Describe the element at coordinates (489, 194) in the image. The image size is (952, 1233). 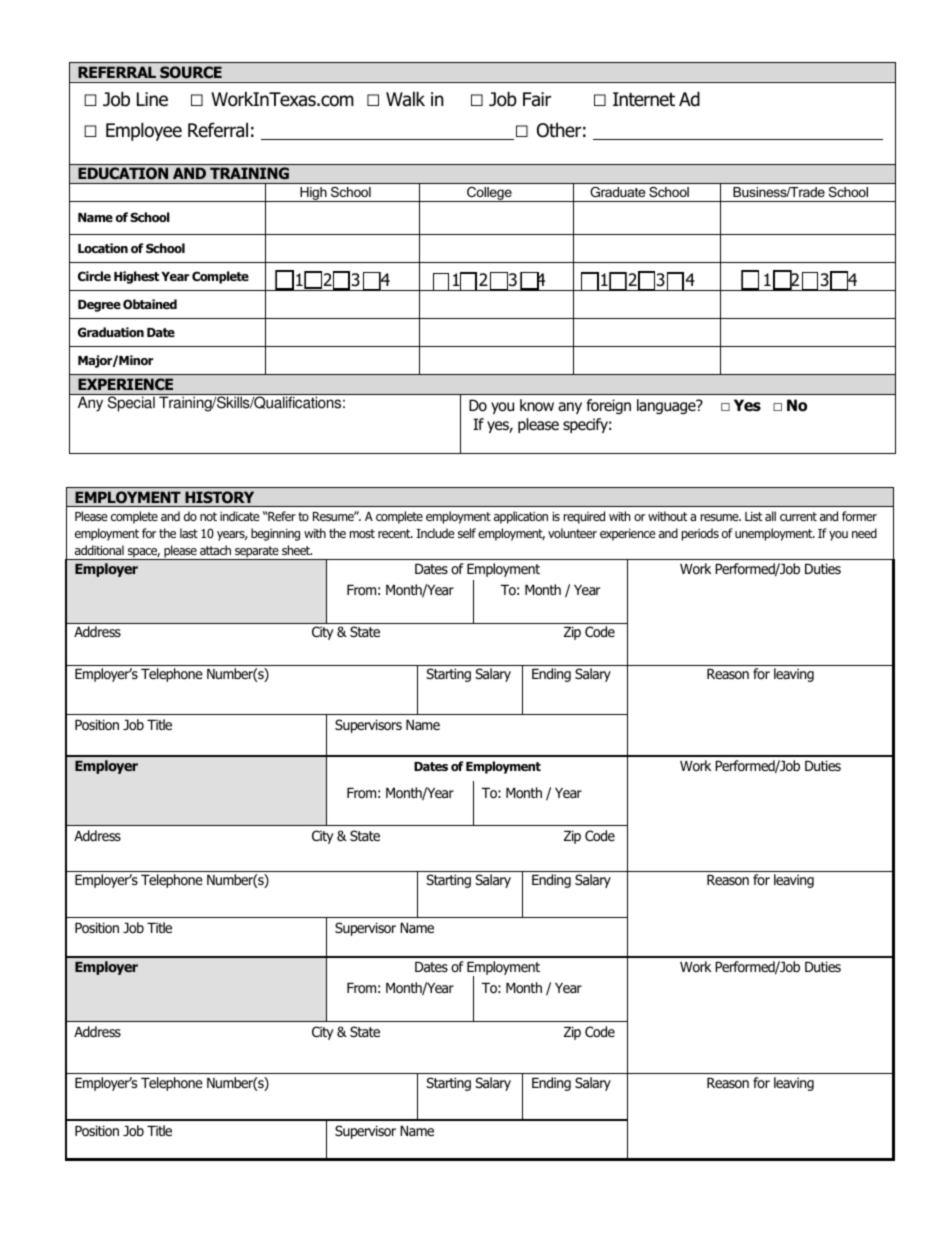
I see `College` at that location.
